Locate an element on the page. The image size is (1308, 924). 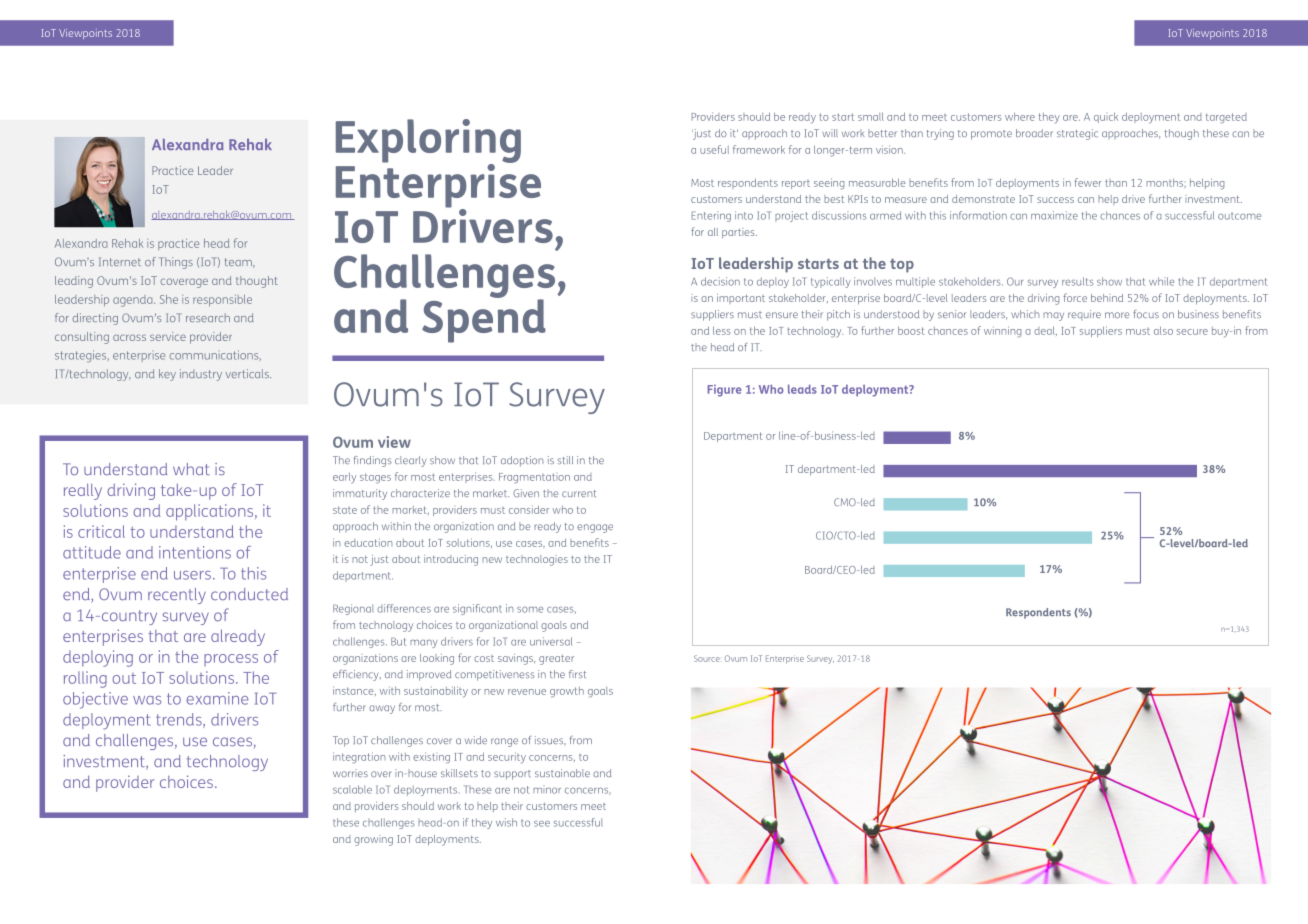
sustainable is located at coordinates (562, 773).
